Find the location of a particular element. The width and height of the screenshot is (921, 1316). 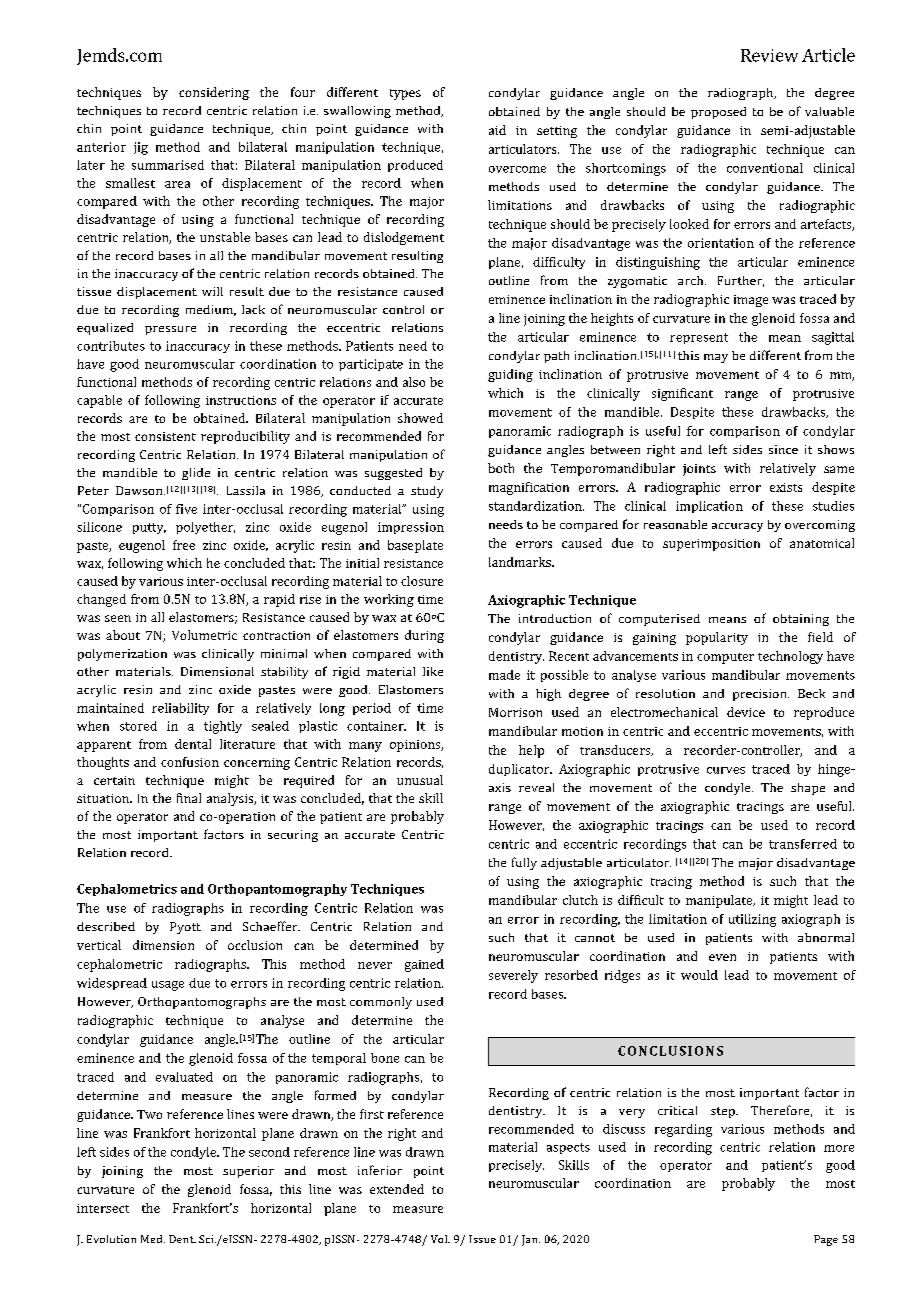

Page is located at coordinates (826, 1240).
